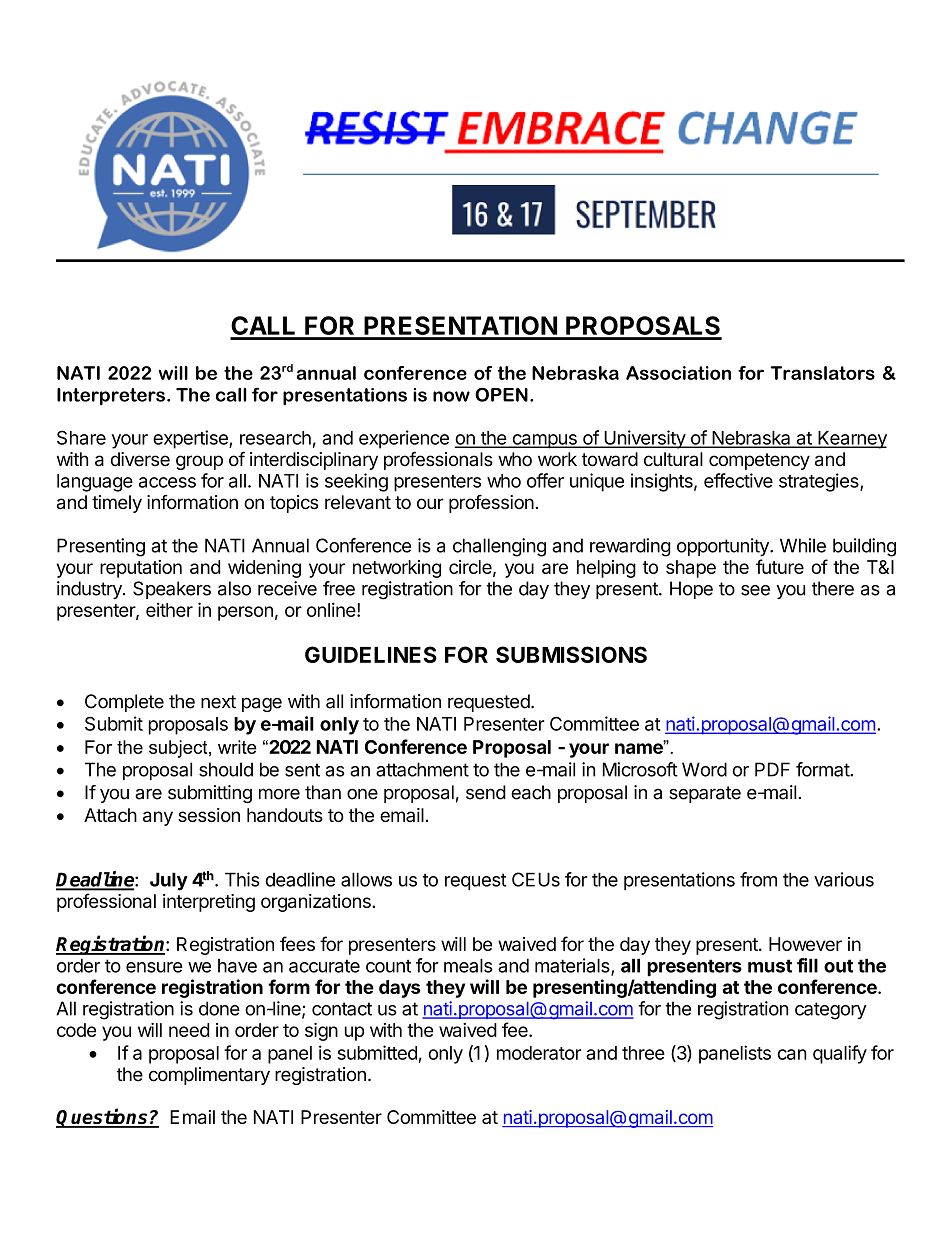 This image has height=1233, width=952. I want to click on send, so click(486, 792).
